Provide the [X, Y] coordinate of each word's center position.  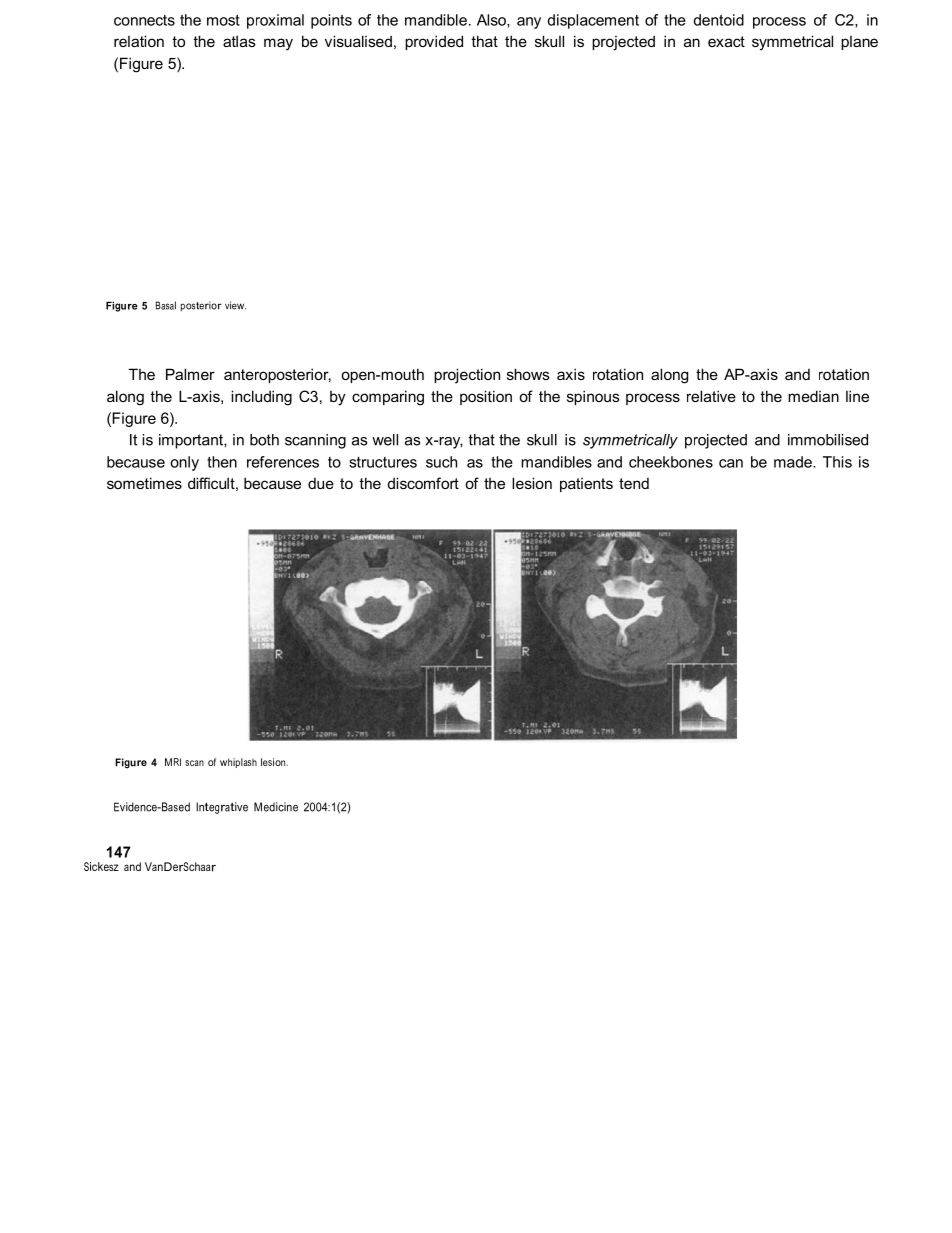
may [278, 44]
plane [859, 43]
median [813, 396]
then [222, 462]
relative [711, 396]
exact [726, 41]
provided [434, 42]
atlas [239, 41]
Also [492, 21]
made [794, 462]
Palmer [190, 374]
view [235, 305]
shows [528, 374]
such [441, 462]
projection [467, 376]
